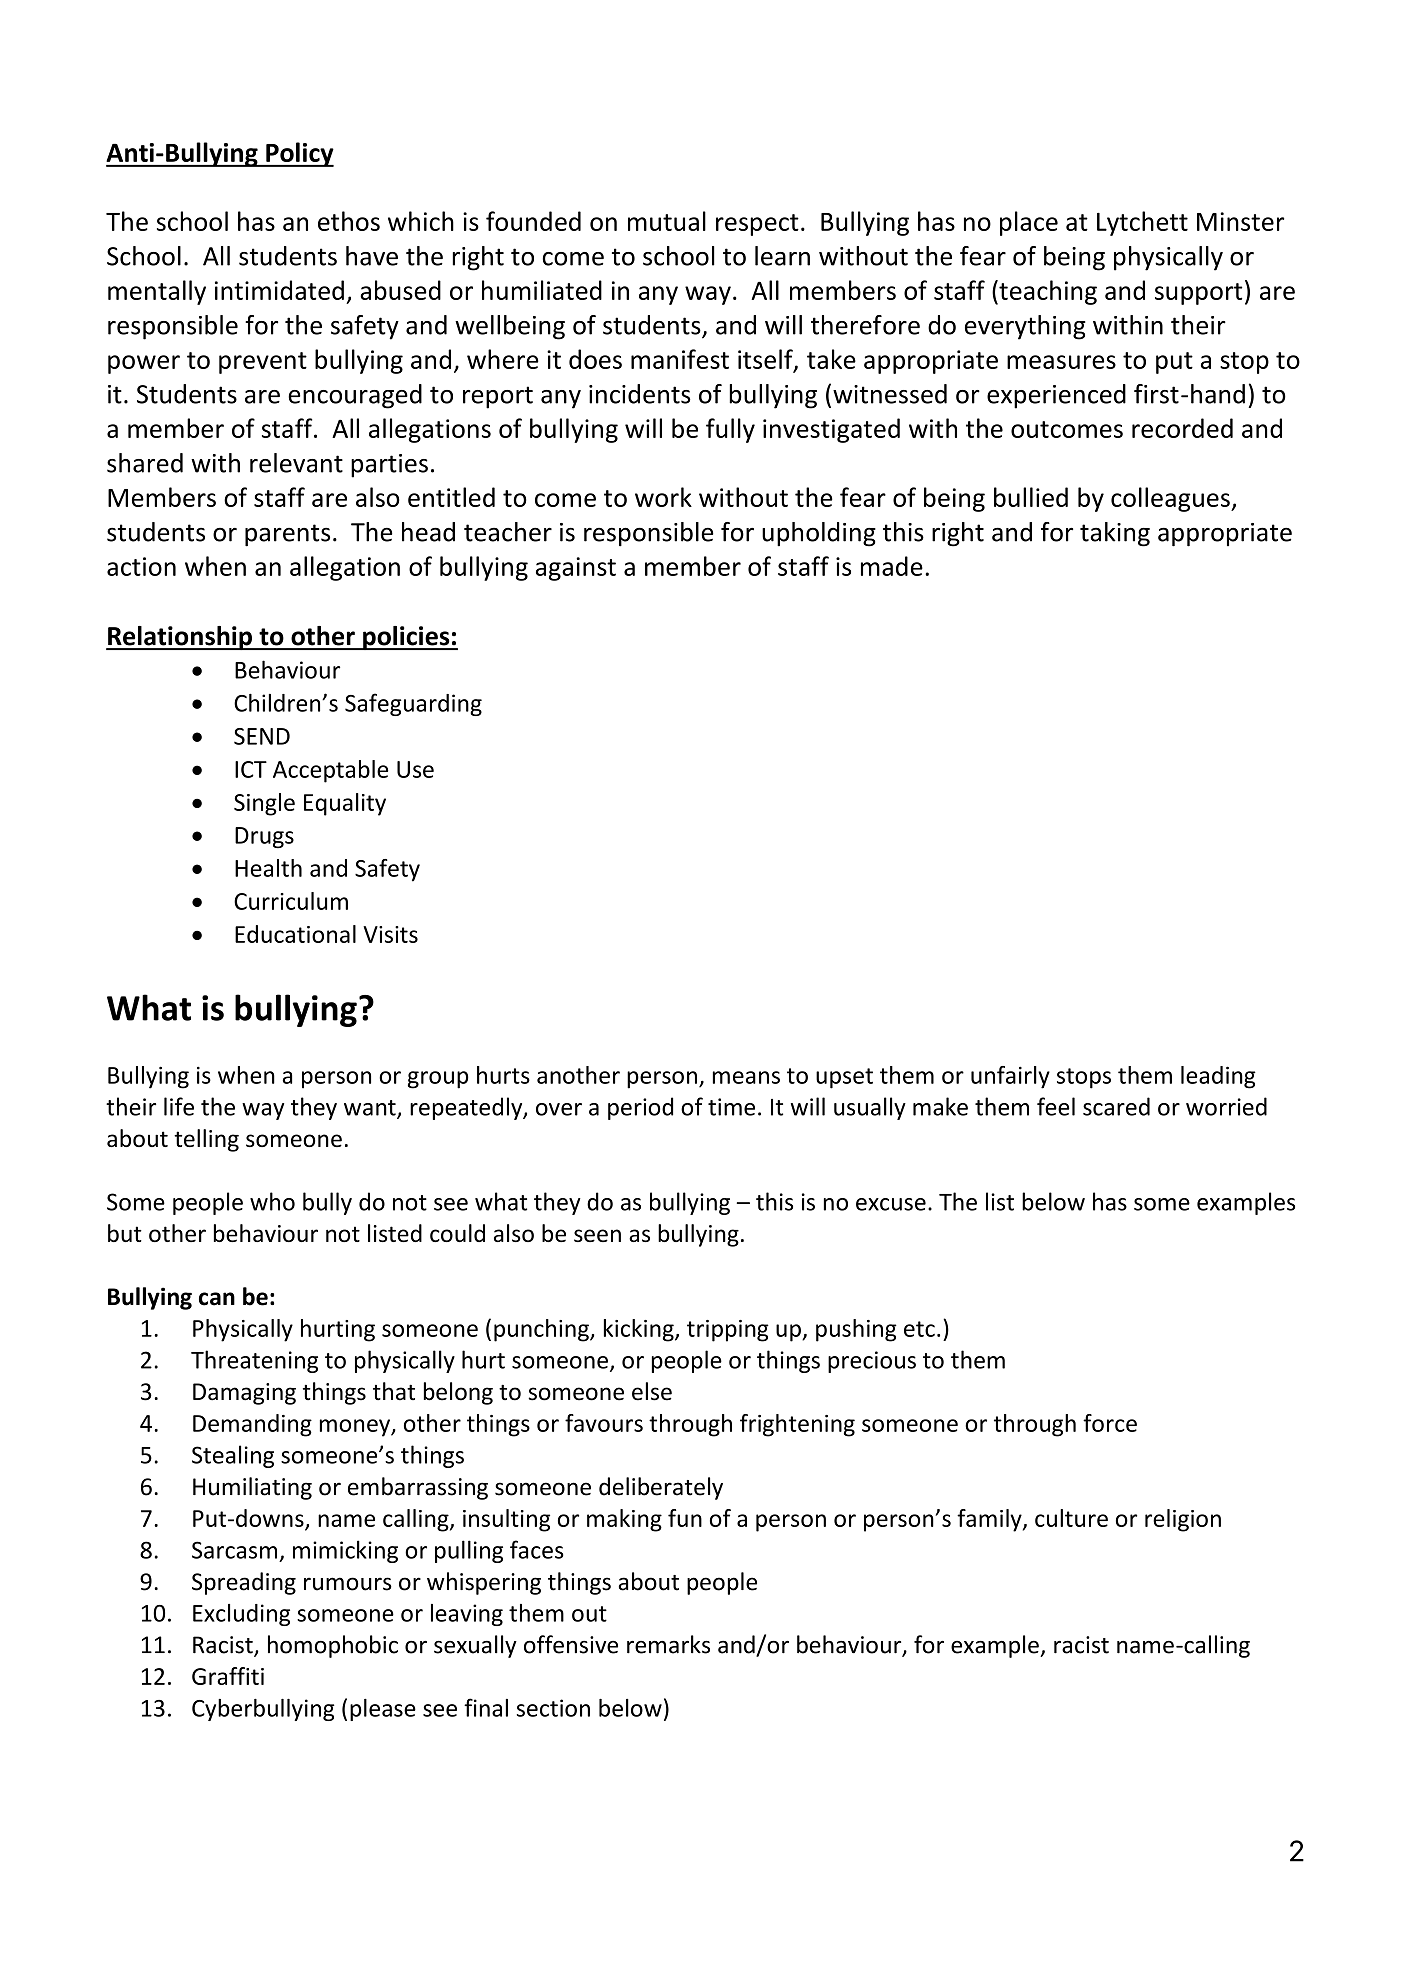  I want to click on Graffiti, so click(228, 1676).
